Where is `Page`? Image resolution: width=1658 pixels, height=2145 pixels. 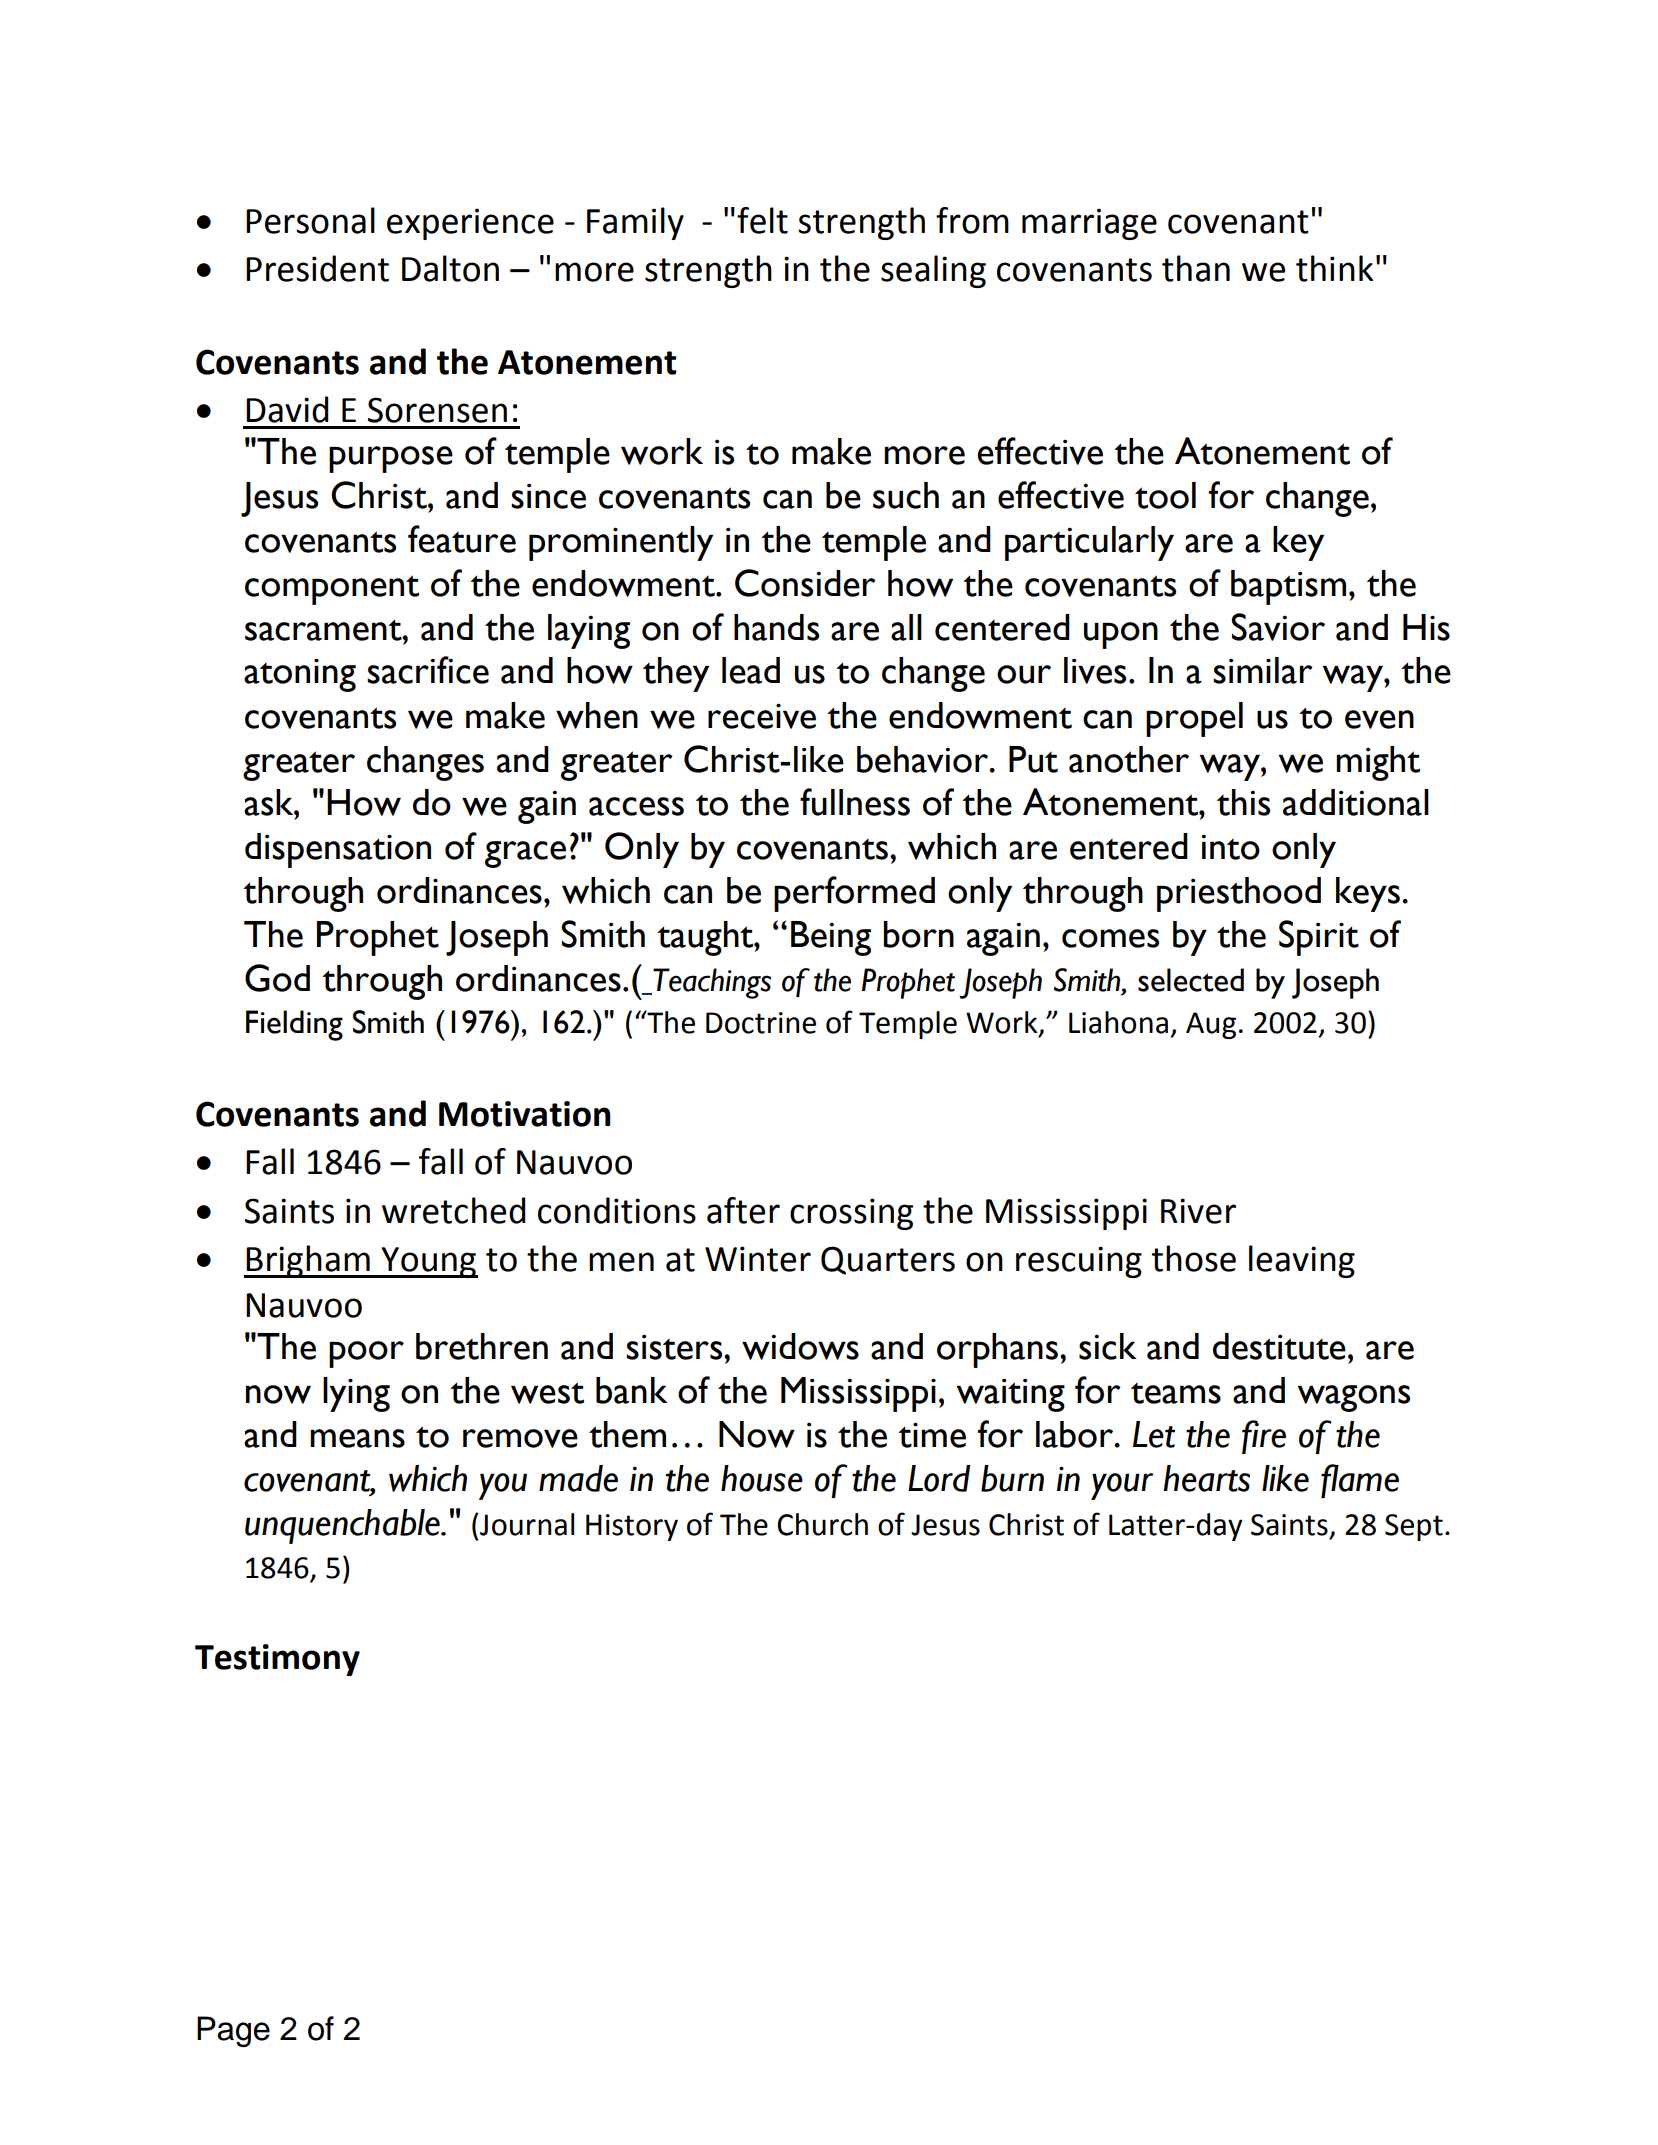
Page is located at coordinates (233, 2031).
